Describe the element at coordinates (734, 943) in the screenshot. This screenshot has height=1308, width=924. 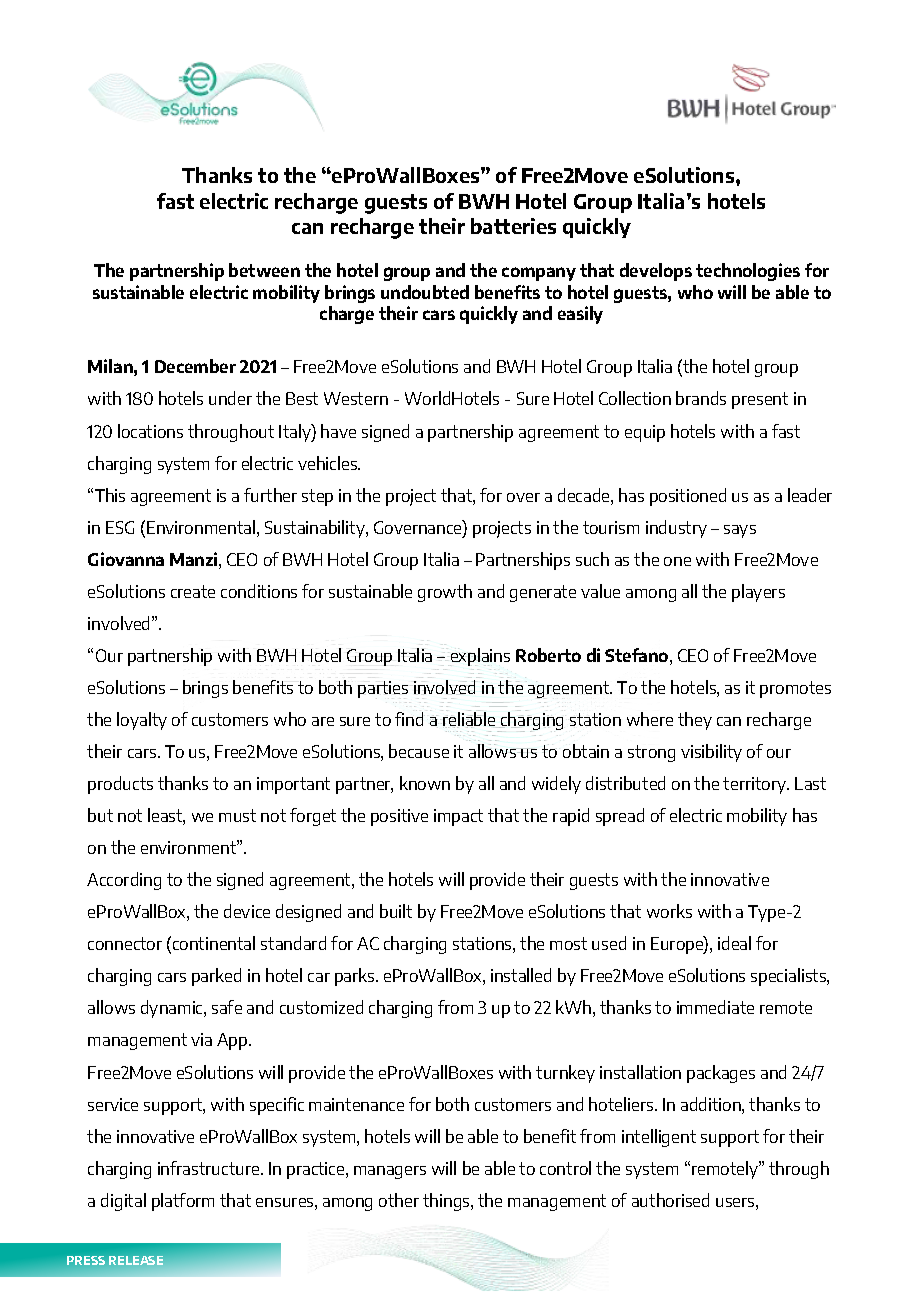
I see `ideal` at that location.
